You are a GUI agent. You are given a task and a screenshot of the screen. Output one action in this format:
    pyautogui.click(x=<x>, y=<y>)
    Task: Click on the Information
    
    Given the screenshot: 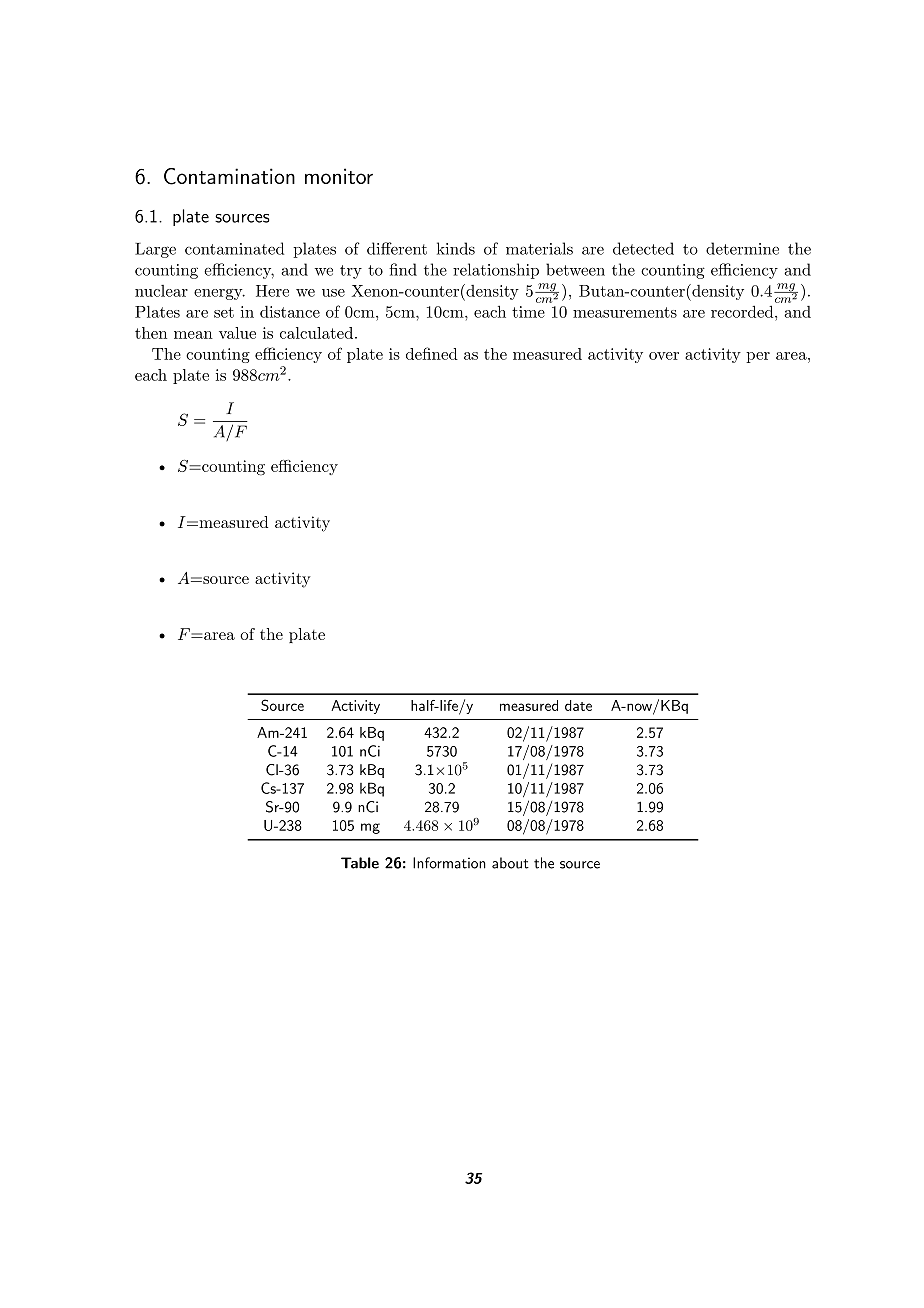 What is the action you would take?
    pyautogui.click(x=449, y=863)
